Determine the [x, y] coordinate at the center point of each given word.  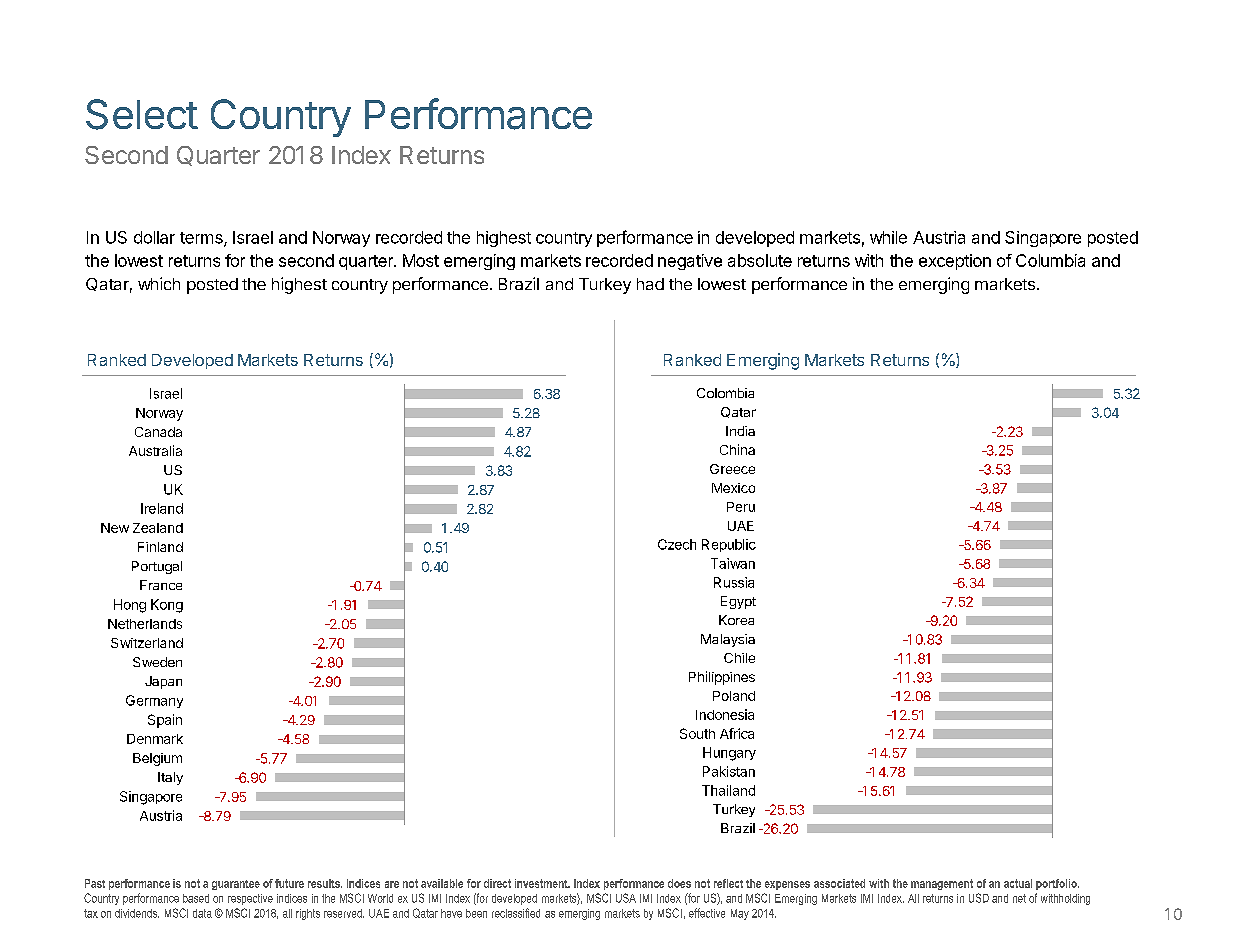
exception [955, 262]
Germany [154, 701]
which [159, 283]
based [196, 898]
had [650, 284]
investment [542, 883]
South [697, 733]
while [888, 237]
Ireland [162, 508]
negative [690, 262]
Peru [741, 507]
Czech [677, 544]
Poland [734, 696]
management [942, 884]
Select [142, 114]
